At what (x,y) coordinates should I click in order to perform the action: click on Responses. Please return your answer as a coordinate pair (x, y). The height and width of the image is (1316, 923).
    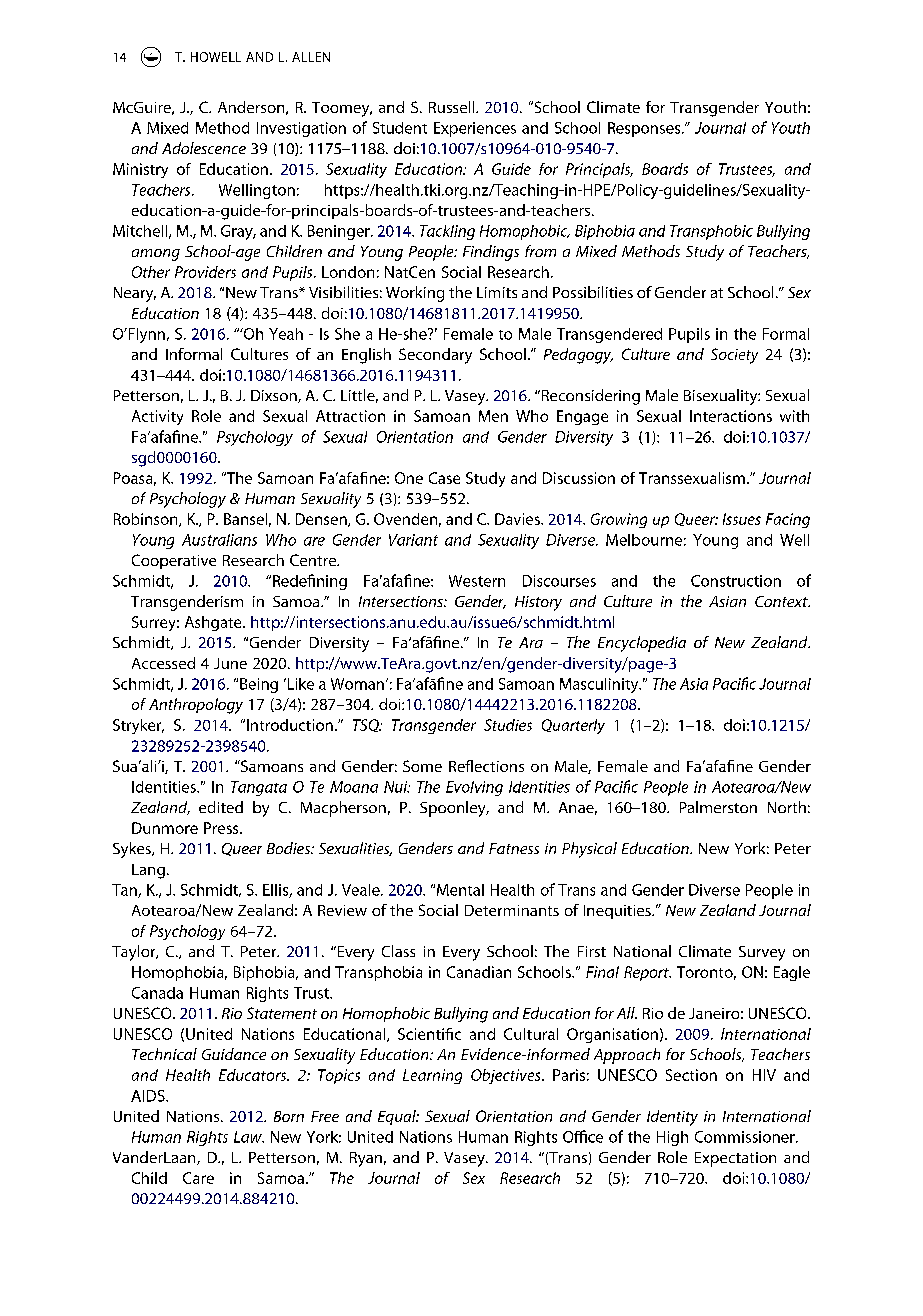
    Looking at the image, I should click on (645, 129).
